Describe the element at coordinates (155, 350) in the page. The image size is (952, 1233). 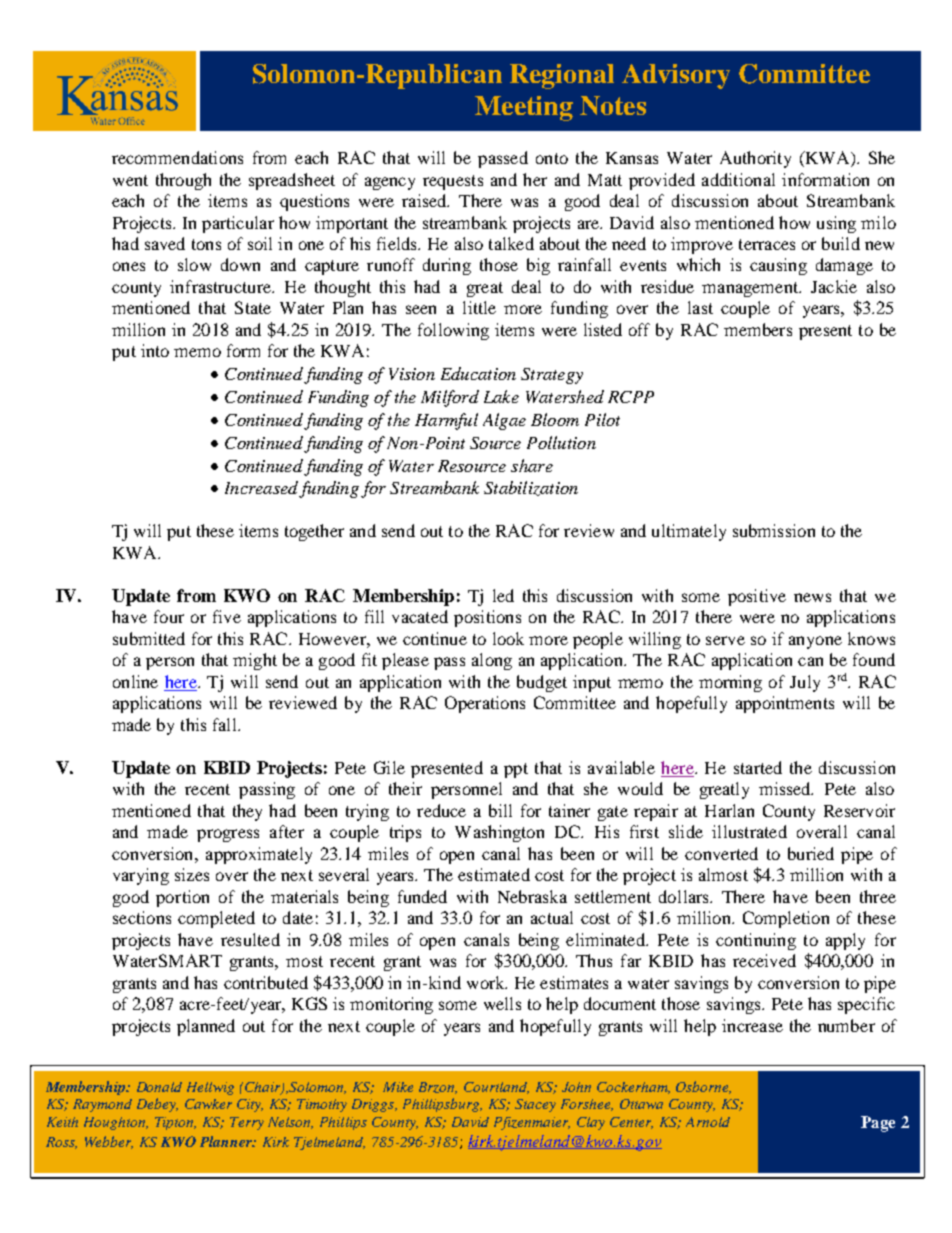
I see `into` at that location.
